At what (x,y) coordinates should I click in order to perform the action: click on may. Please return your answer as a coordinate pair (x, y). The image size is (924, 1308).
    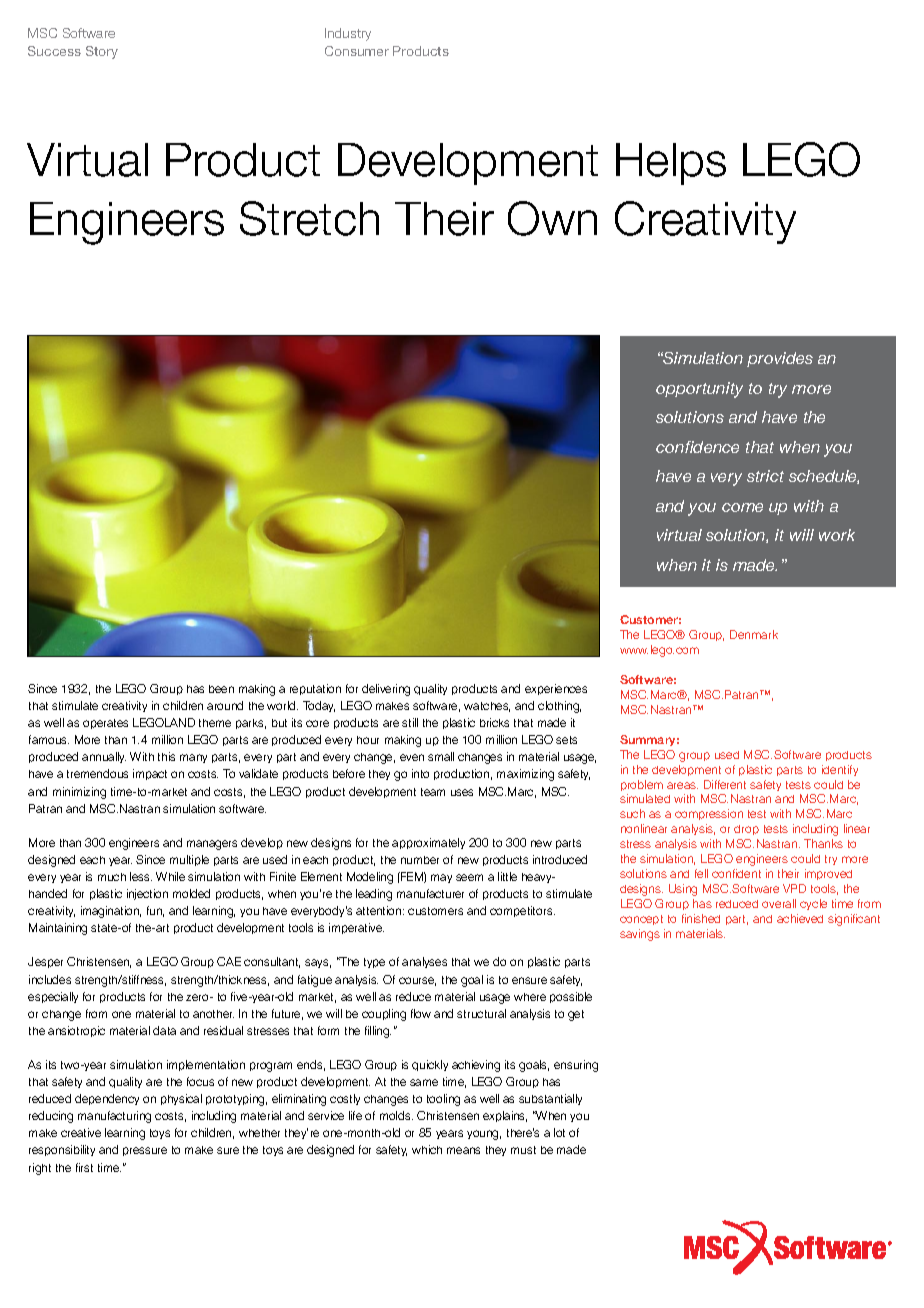
    Looking at the image, I should click on (441, 878).
